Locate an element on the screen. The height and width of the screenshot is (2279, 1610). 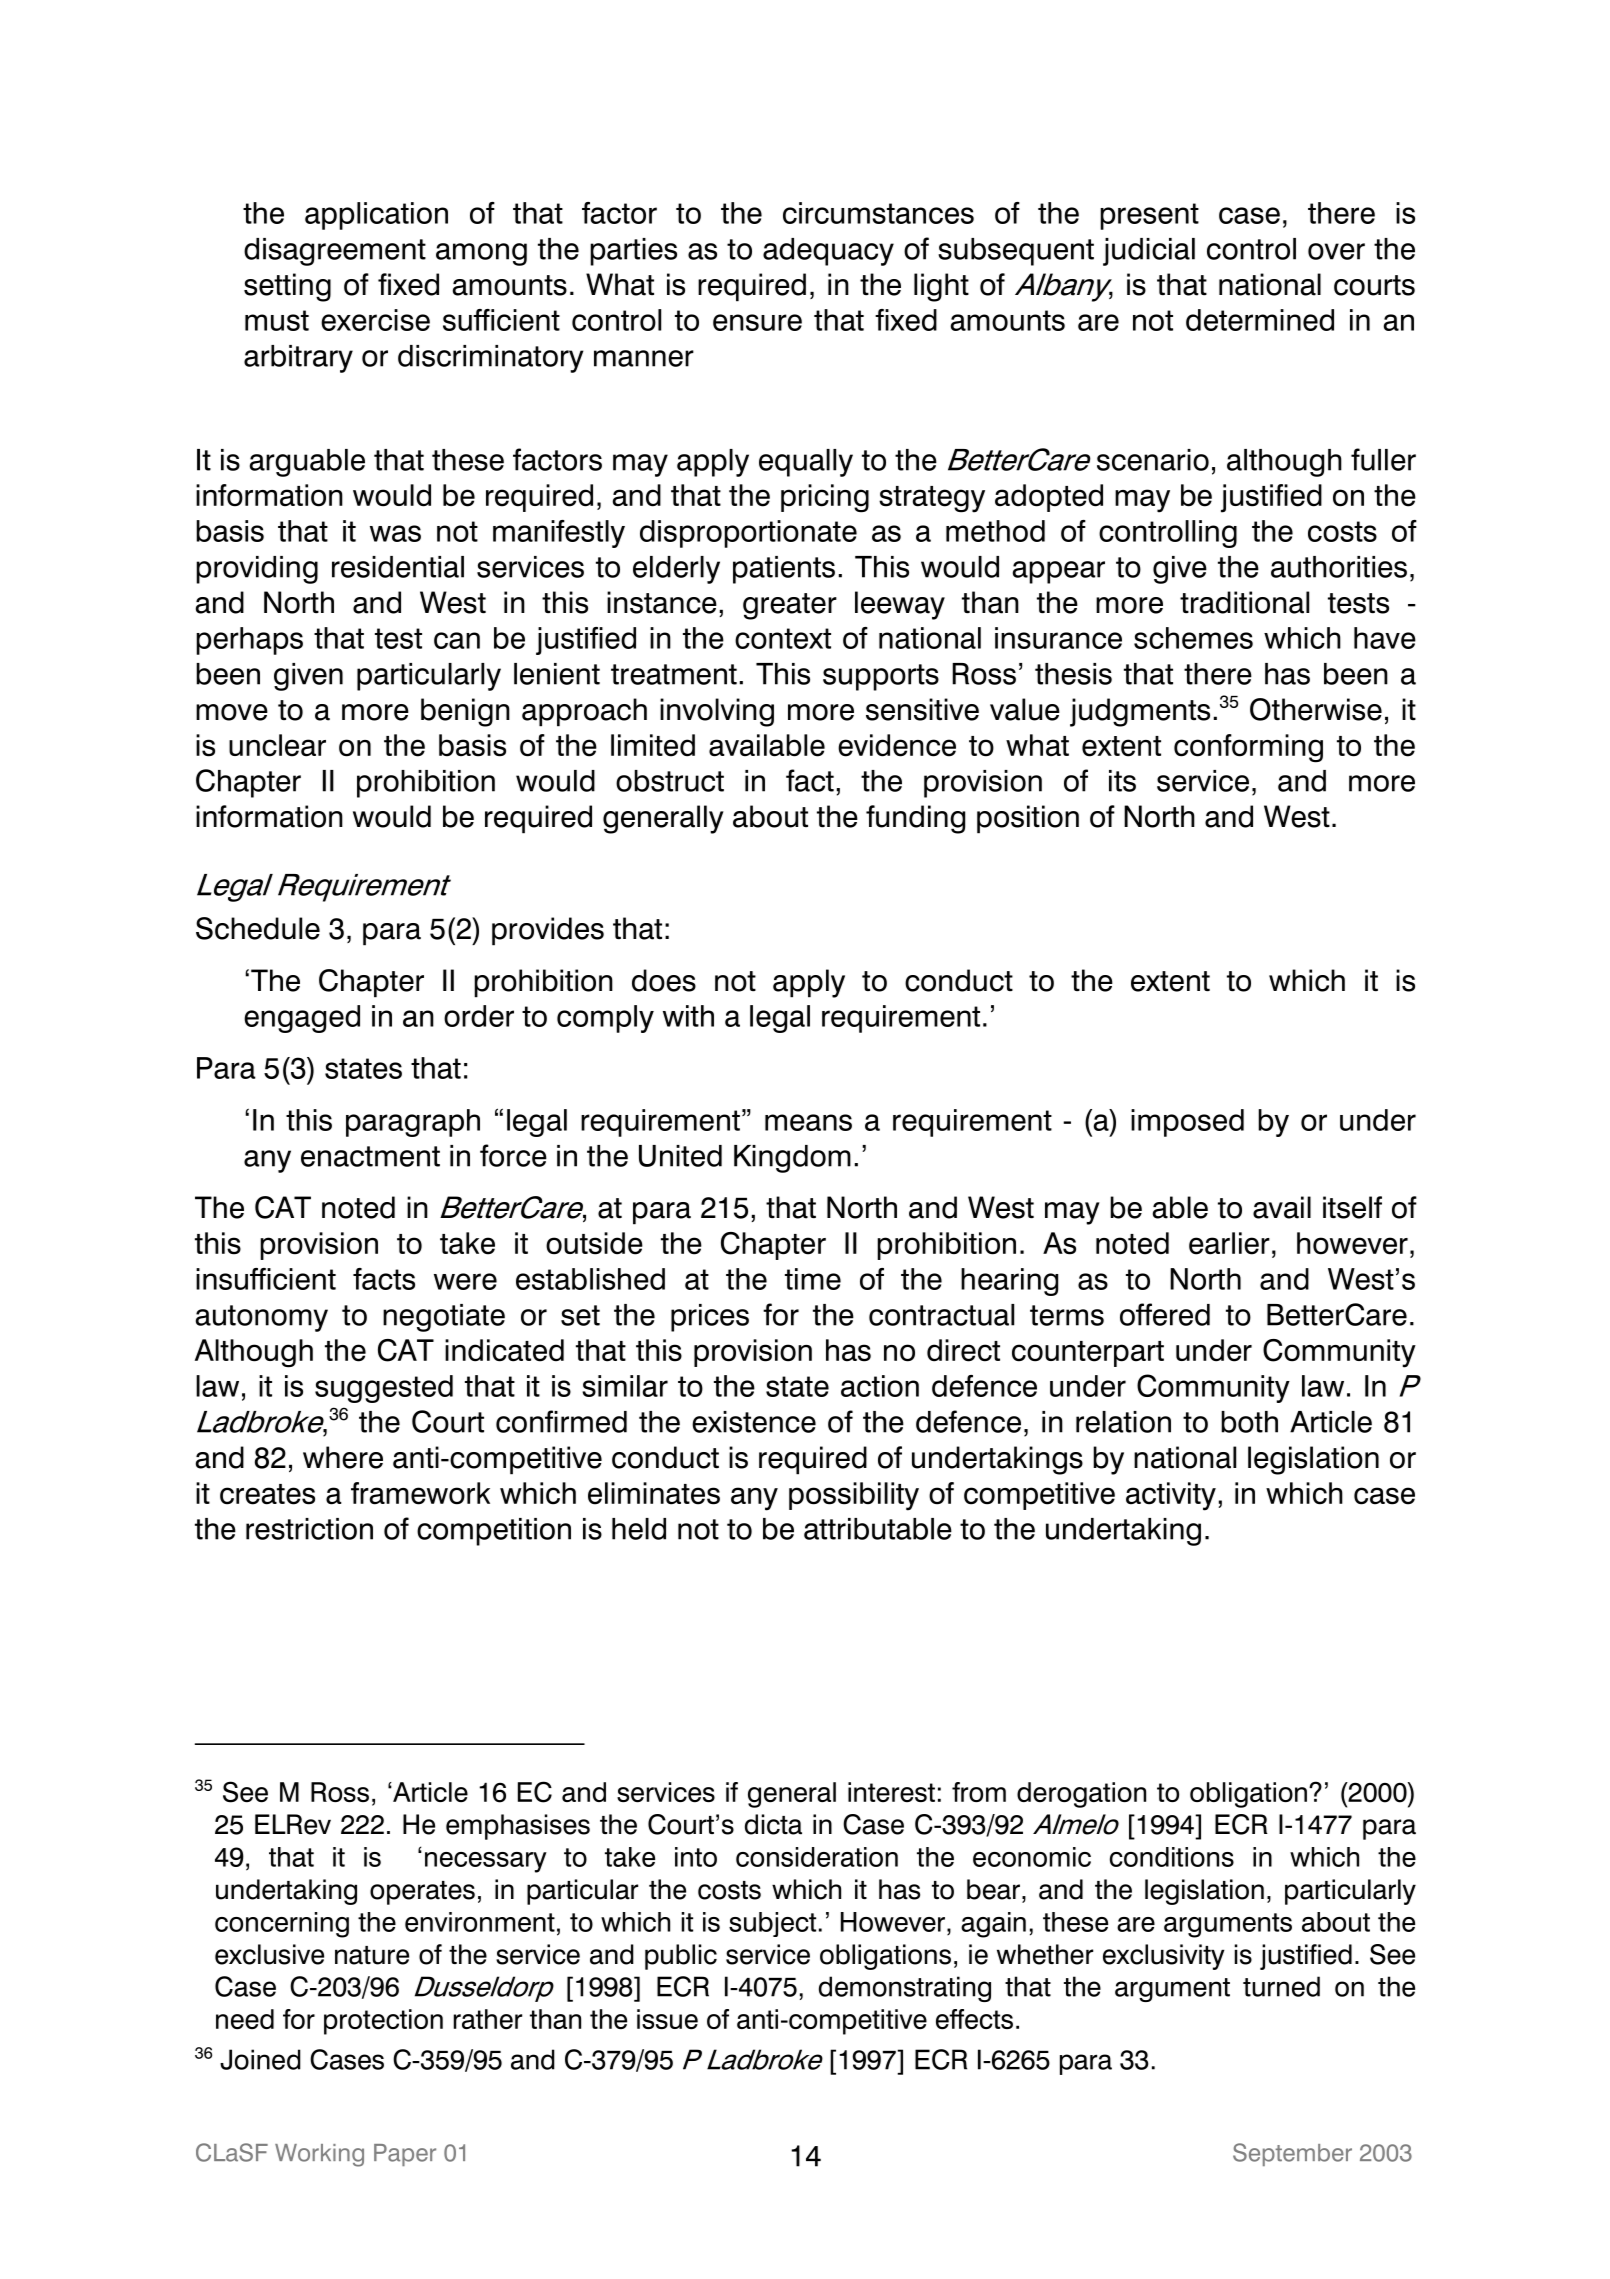
restriction is located at coordinates (309, 1529).
